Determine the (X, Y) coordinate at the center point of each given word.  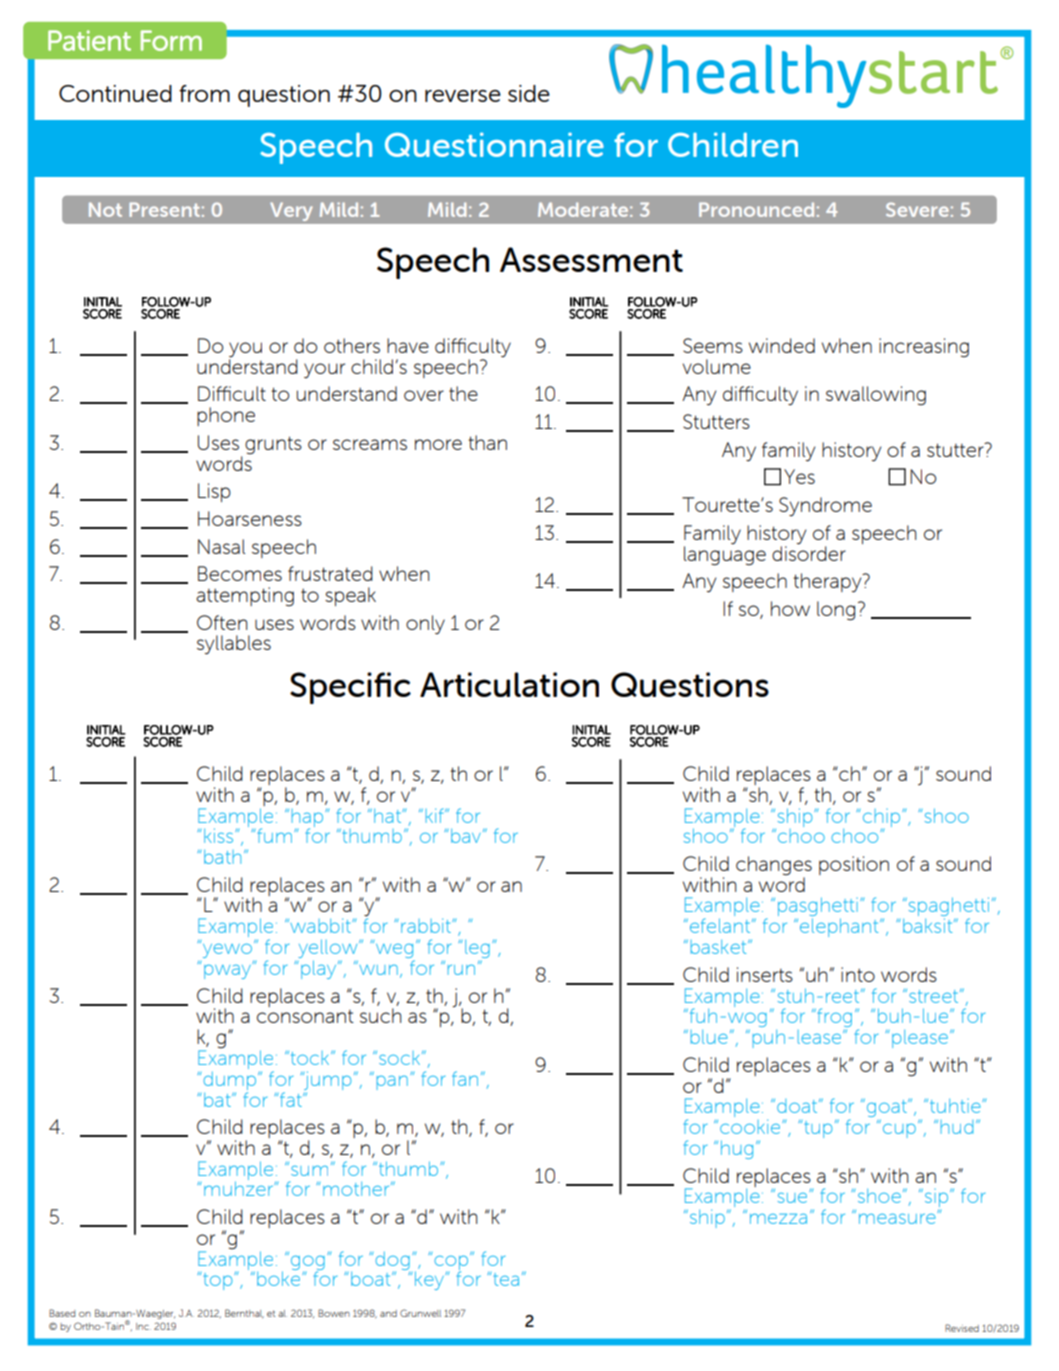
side (529, 93)
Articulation (509, 684)
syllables (234, 645)
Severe (917, 209)
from (204, 93)
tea (506, 1279)
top (219, 1281)
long (836, 611)
